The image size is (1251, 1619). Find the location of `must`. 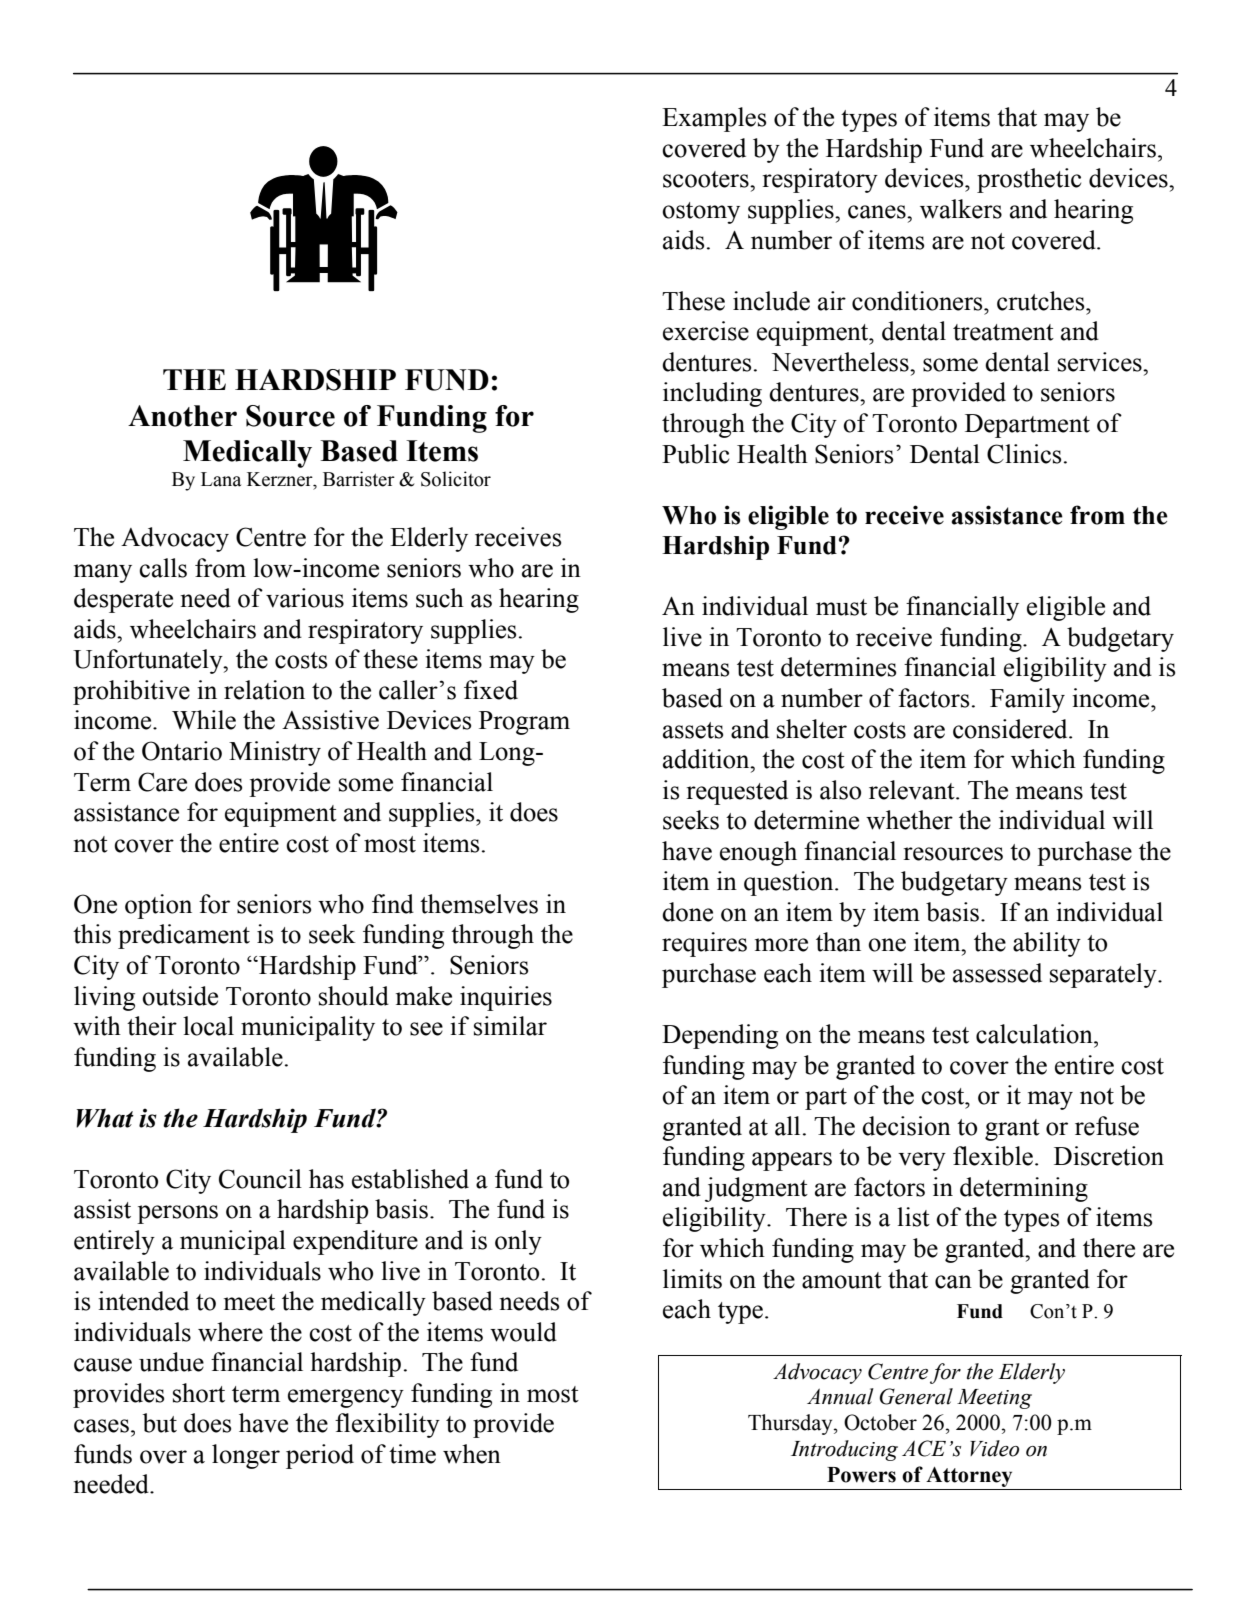

must is located at coordinates (841, 607).
